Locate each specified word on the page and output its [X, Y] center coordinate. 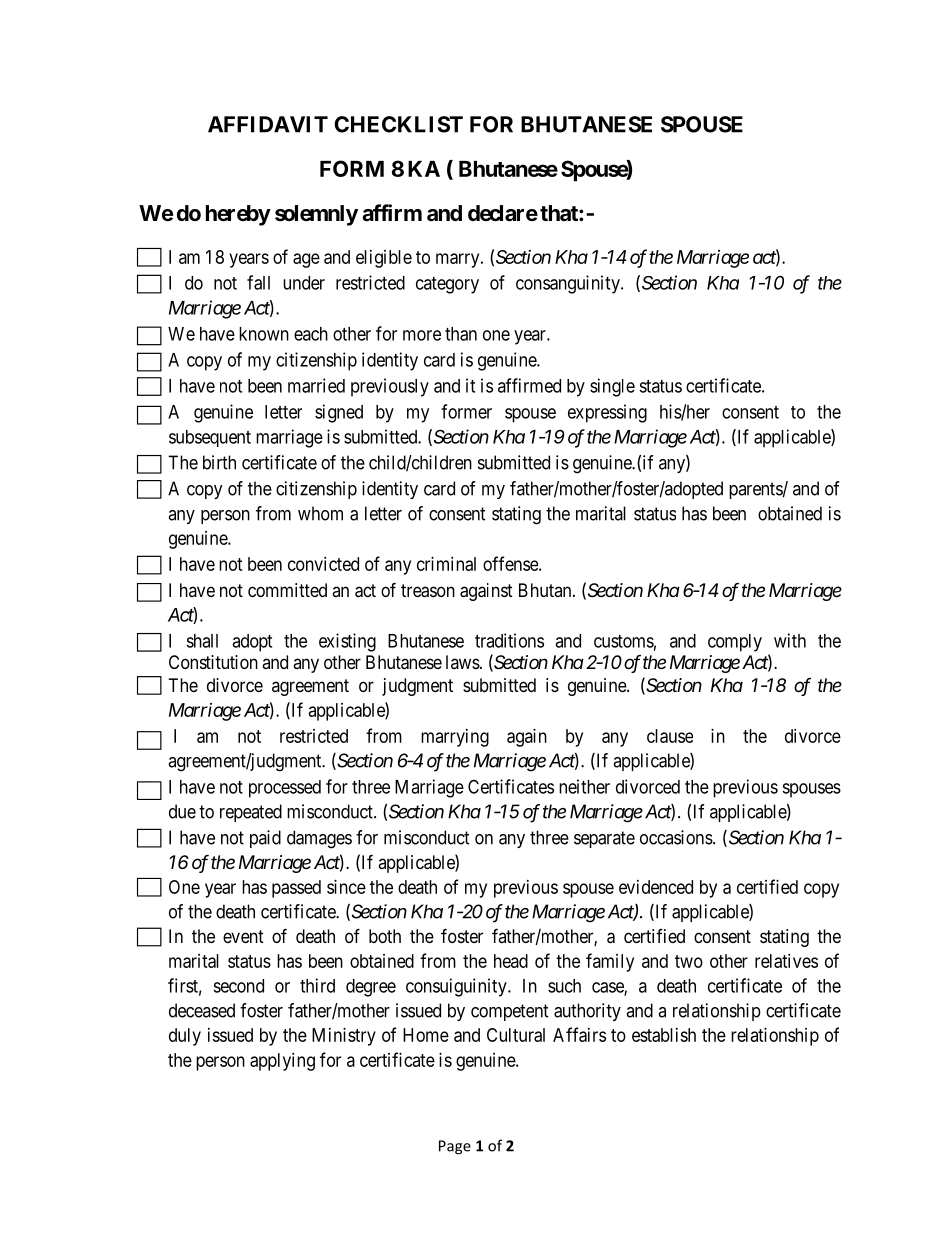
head [511, 961]
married [316, 385]
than [461, 334]
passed [296, 889]
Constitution [213, 662]
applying [282, 1062]
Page [455, 1147]
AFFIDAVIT [268, 124]
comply [735, 643]
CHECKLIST [398, 124]
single [612, 387]
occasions [676, 837]
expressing [607, 413]
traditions [509, 640]
